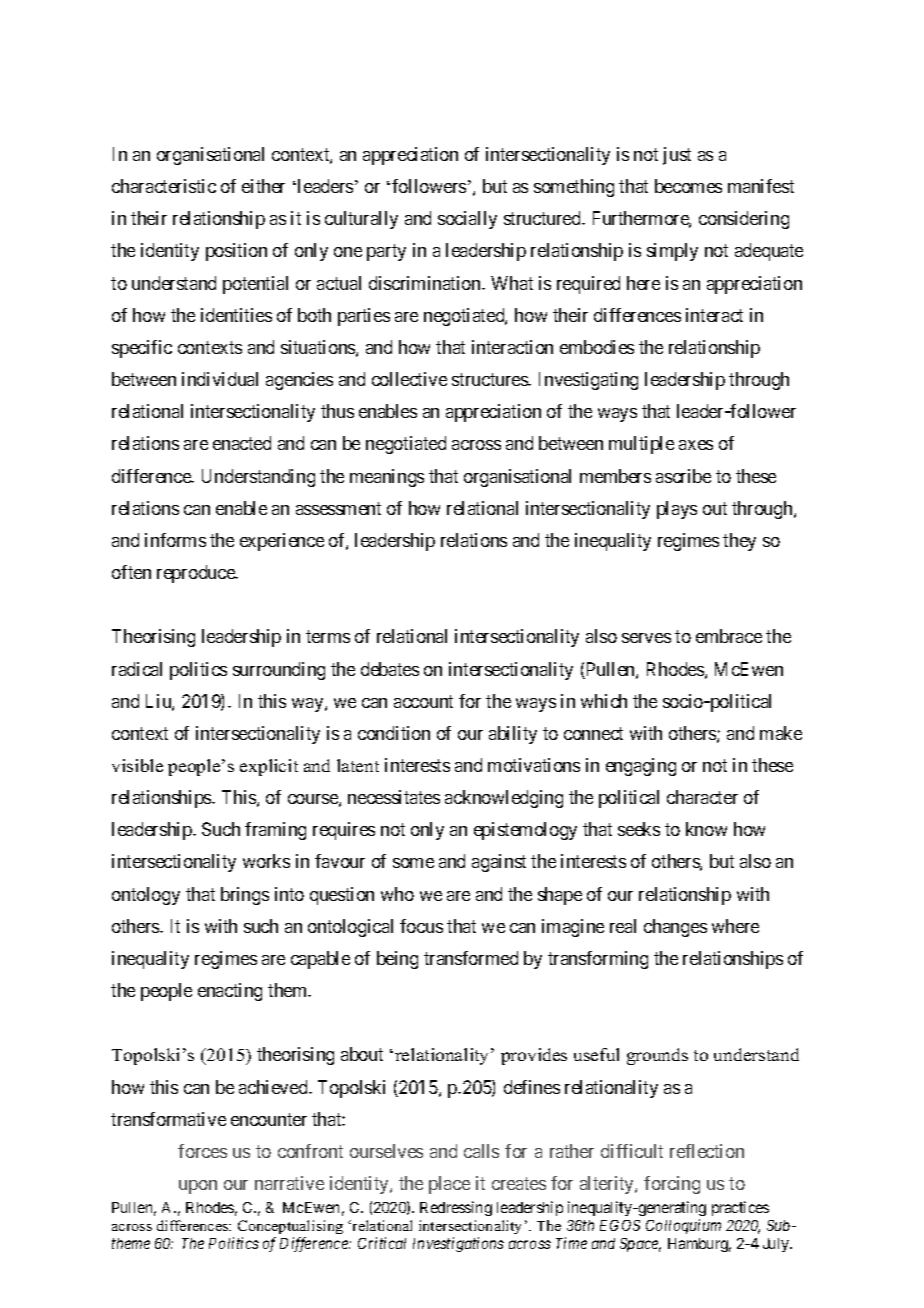 This page has height=1308, width=924. I want to click on account, so click(423, 701).
